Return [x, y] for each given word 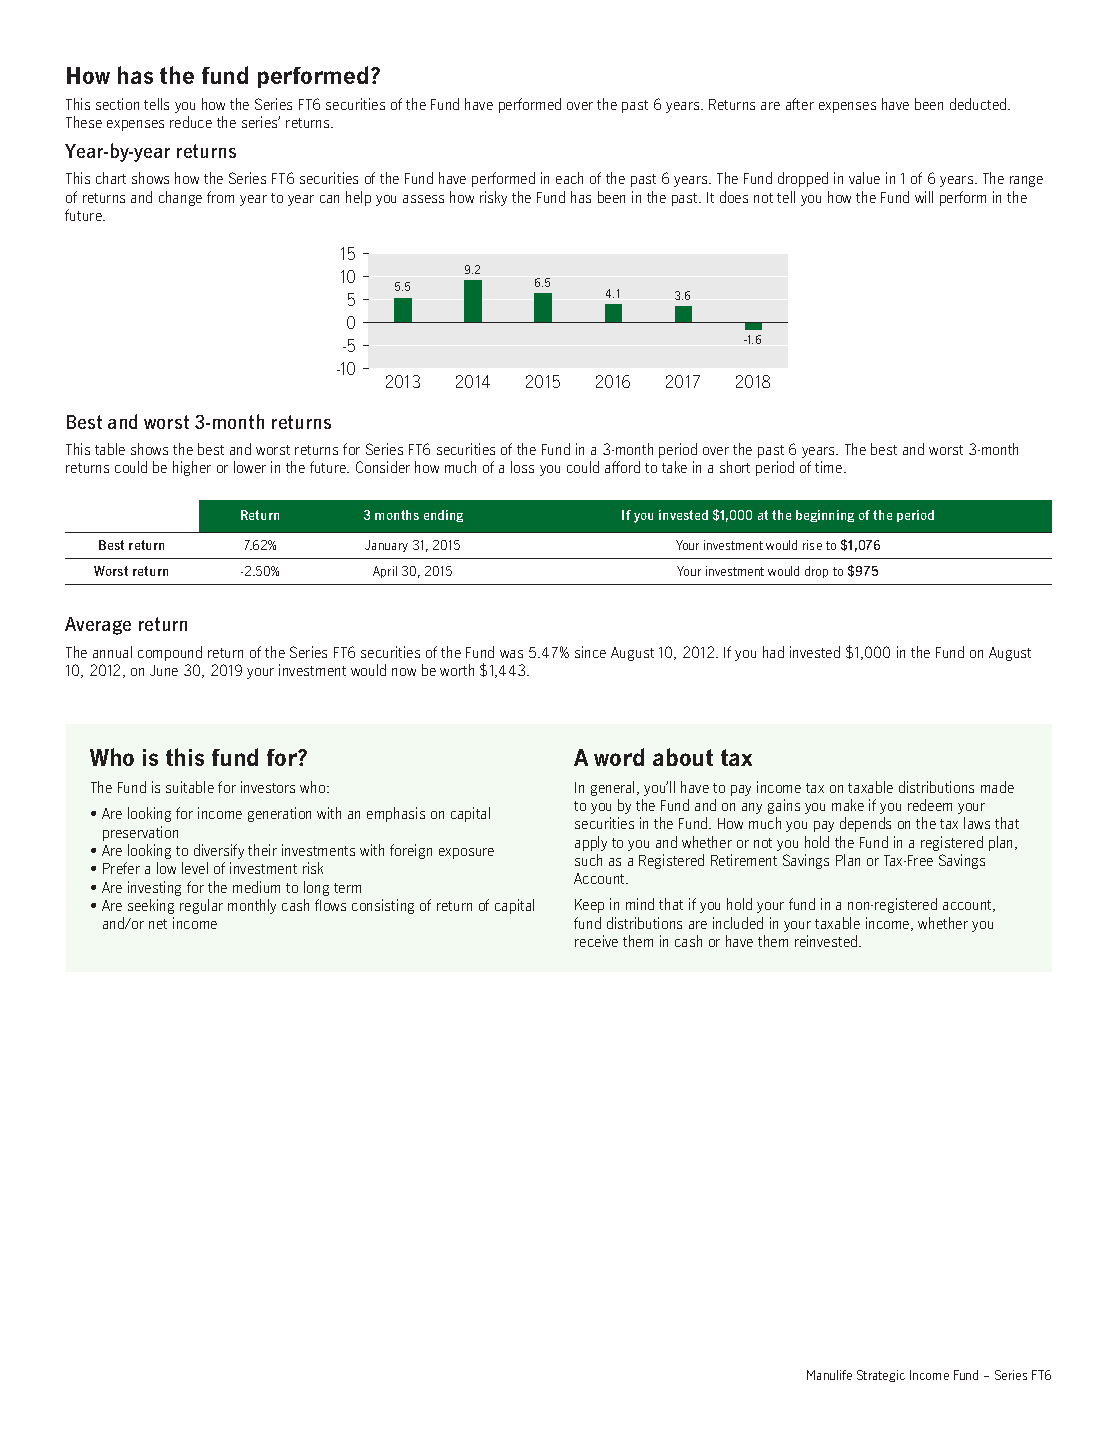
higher [192, 468]
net [158, 924]
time [830, 467]
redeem [930, 805]
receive [596, 941]
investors [268, 787]
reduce [191, 122]
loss [522, 467]
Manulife [829, 1375]
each [569, 178]
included [738, 923]
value [864, 178]
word [619, 757]
